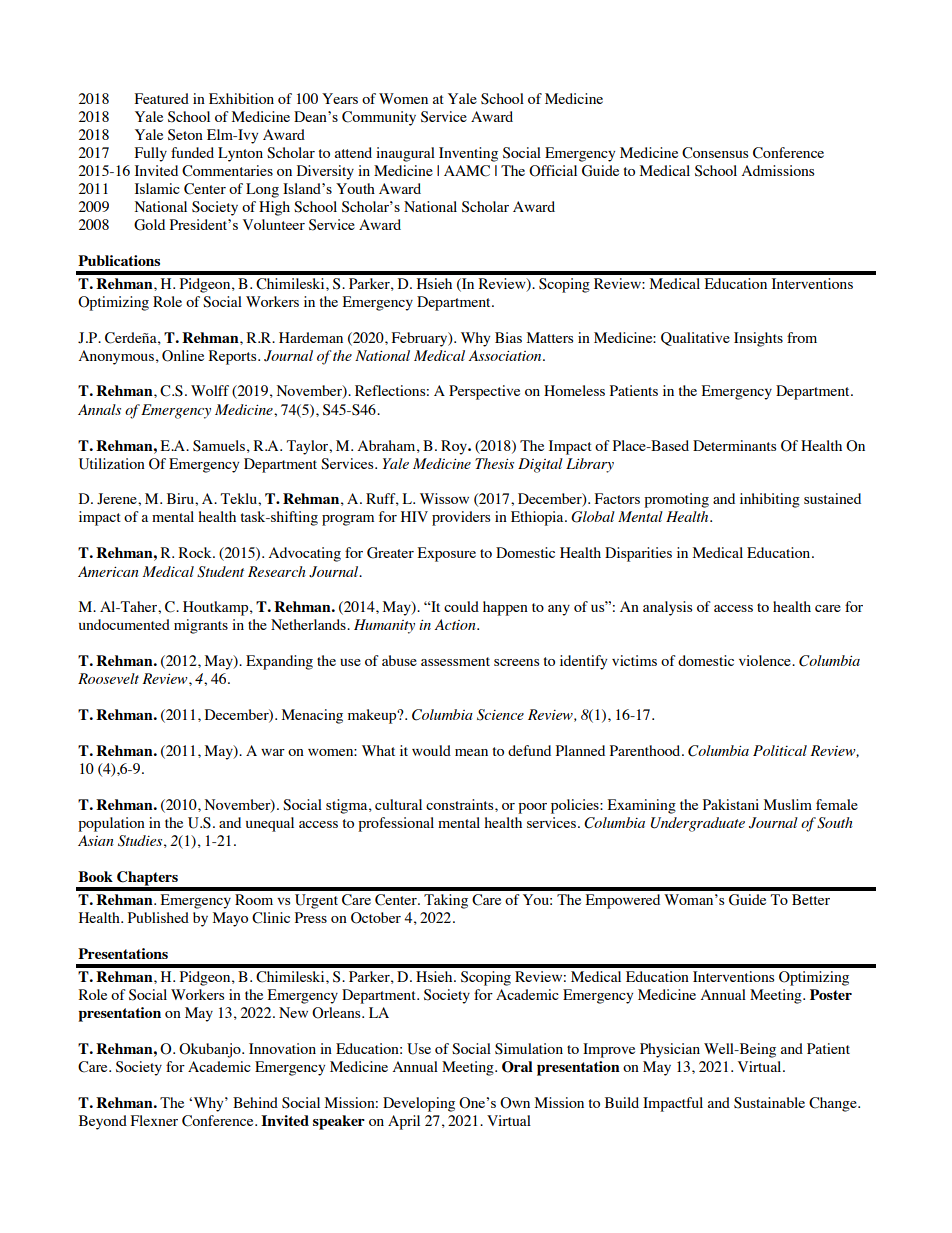  Describe the element at coordinates (715, 153) in the image. I see `Consensus` at that location.
